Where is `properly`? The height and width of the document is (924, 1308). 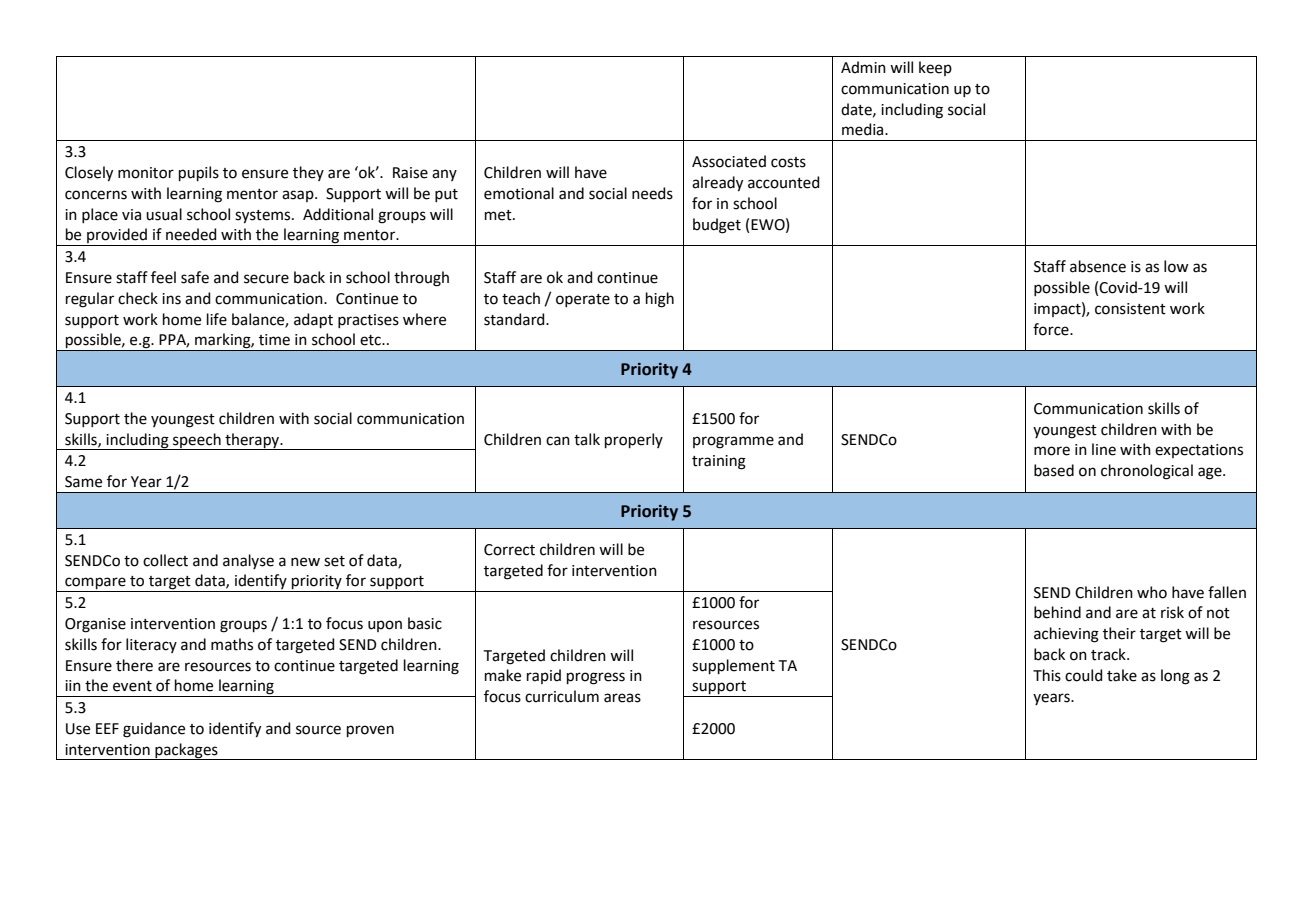
properly is located at coordinates (634, 440).
